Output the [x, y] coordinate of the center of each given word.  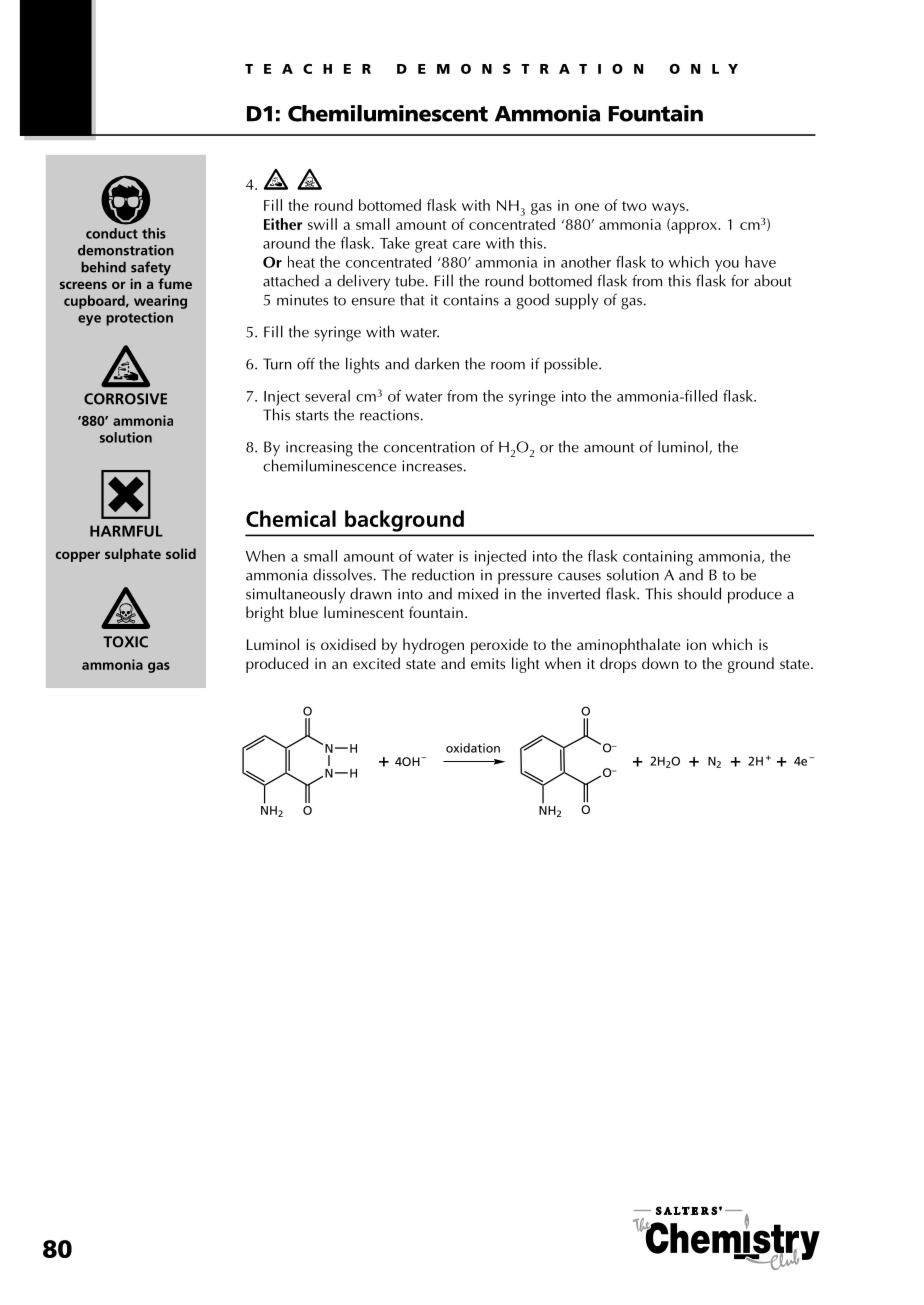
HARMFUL [126, 531]
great [431, 246]
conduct [112, 233]
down [660, 663]
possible [572, 365]
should [699, 593]
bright [265, 614]
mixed [478, 593]
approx [694, 228]
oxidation [473, 748]
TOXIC [125, 642]
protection [139, 319]
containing [658, 558]
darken [437, 363]
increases [432, 466]
